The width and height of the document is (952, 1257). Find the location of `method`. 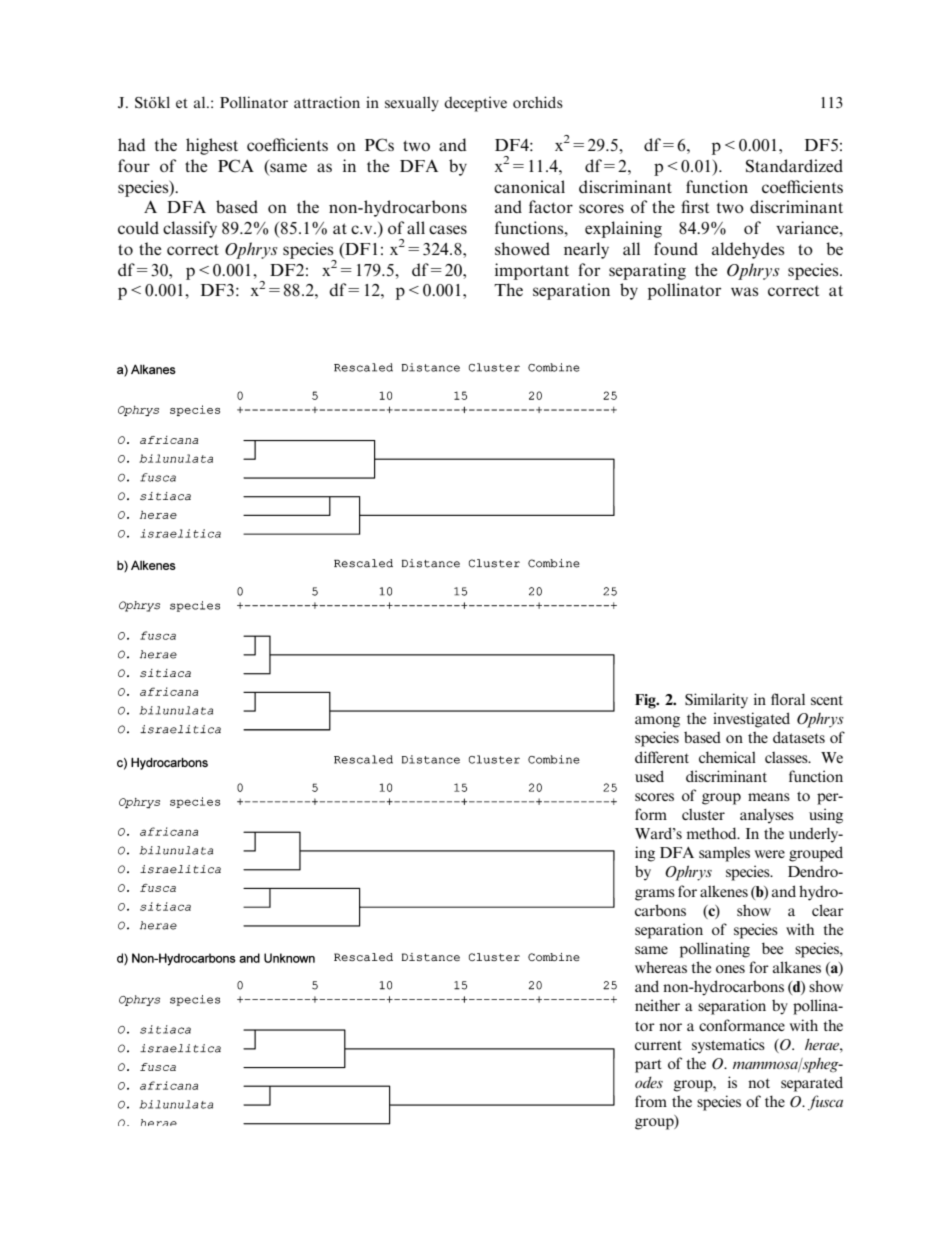

method is located at coordinates (712, 833).
